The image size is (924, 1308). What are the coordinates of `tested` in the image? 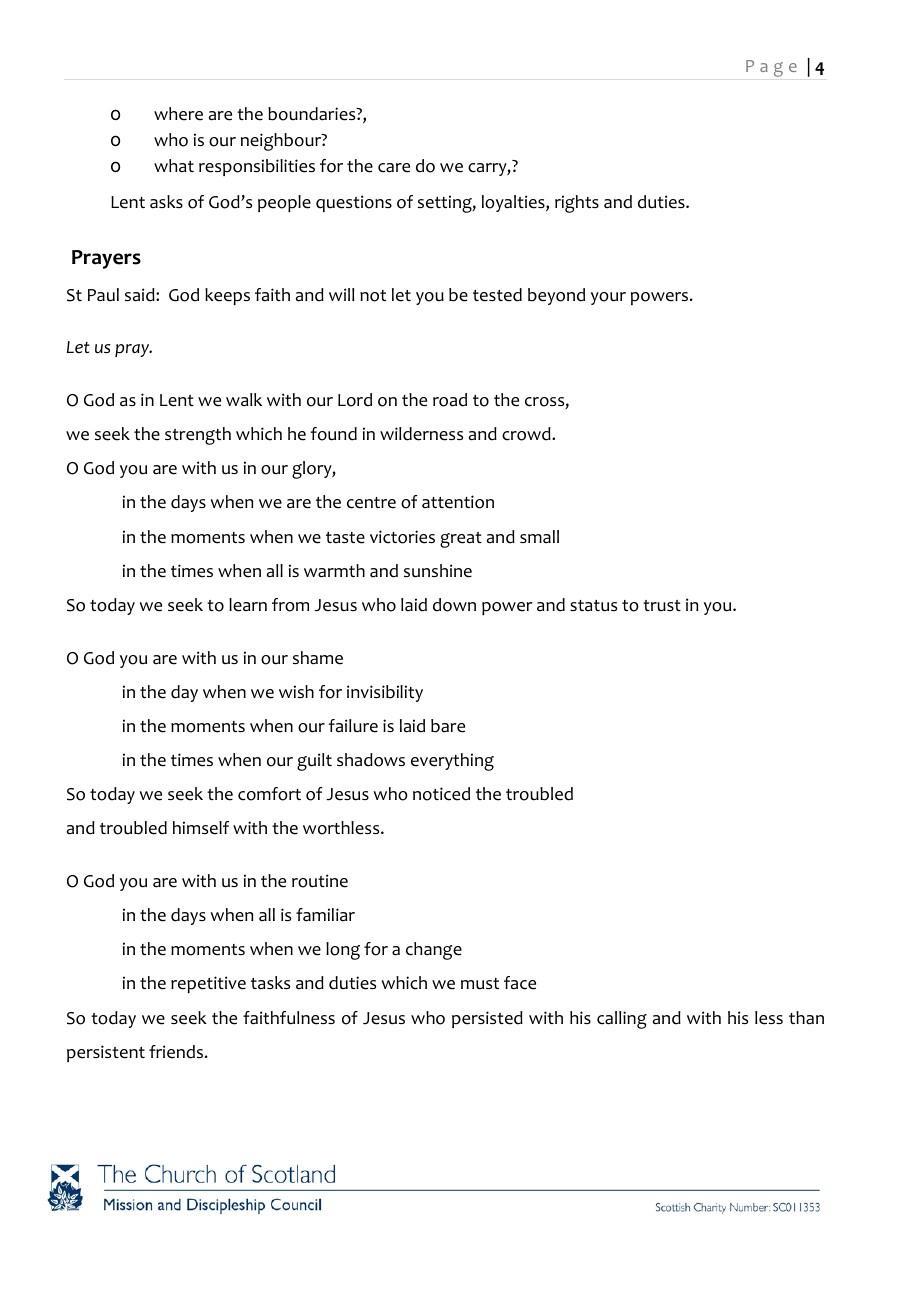 It's located at (497, 295).
